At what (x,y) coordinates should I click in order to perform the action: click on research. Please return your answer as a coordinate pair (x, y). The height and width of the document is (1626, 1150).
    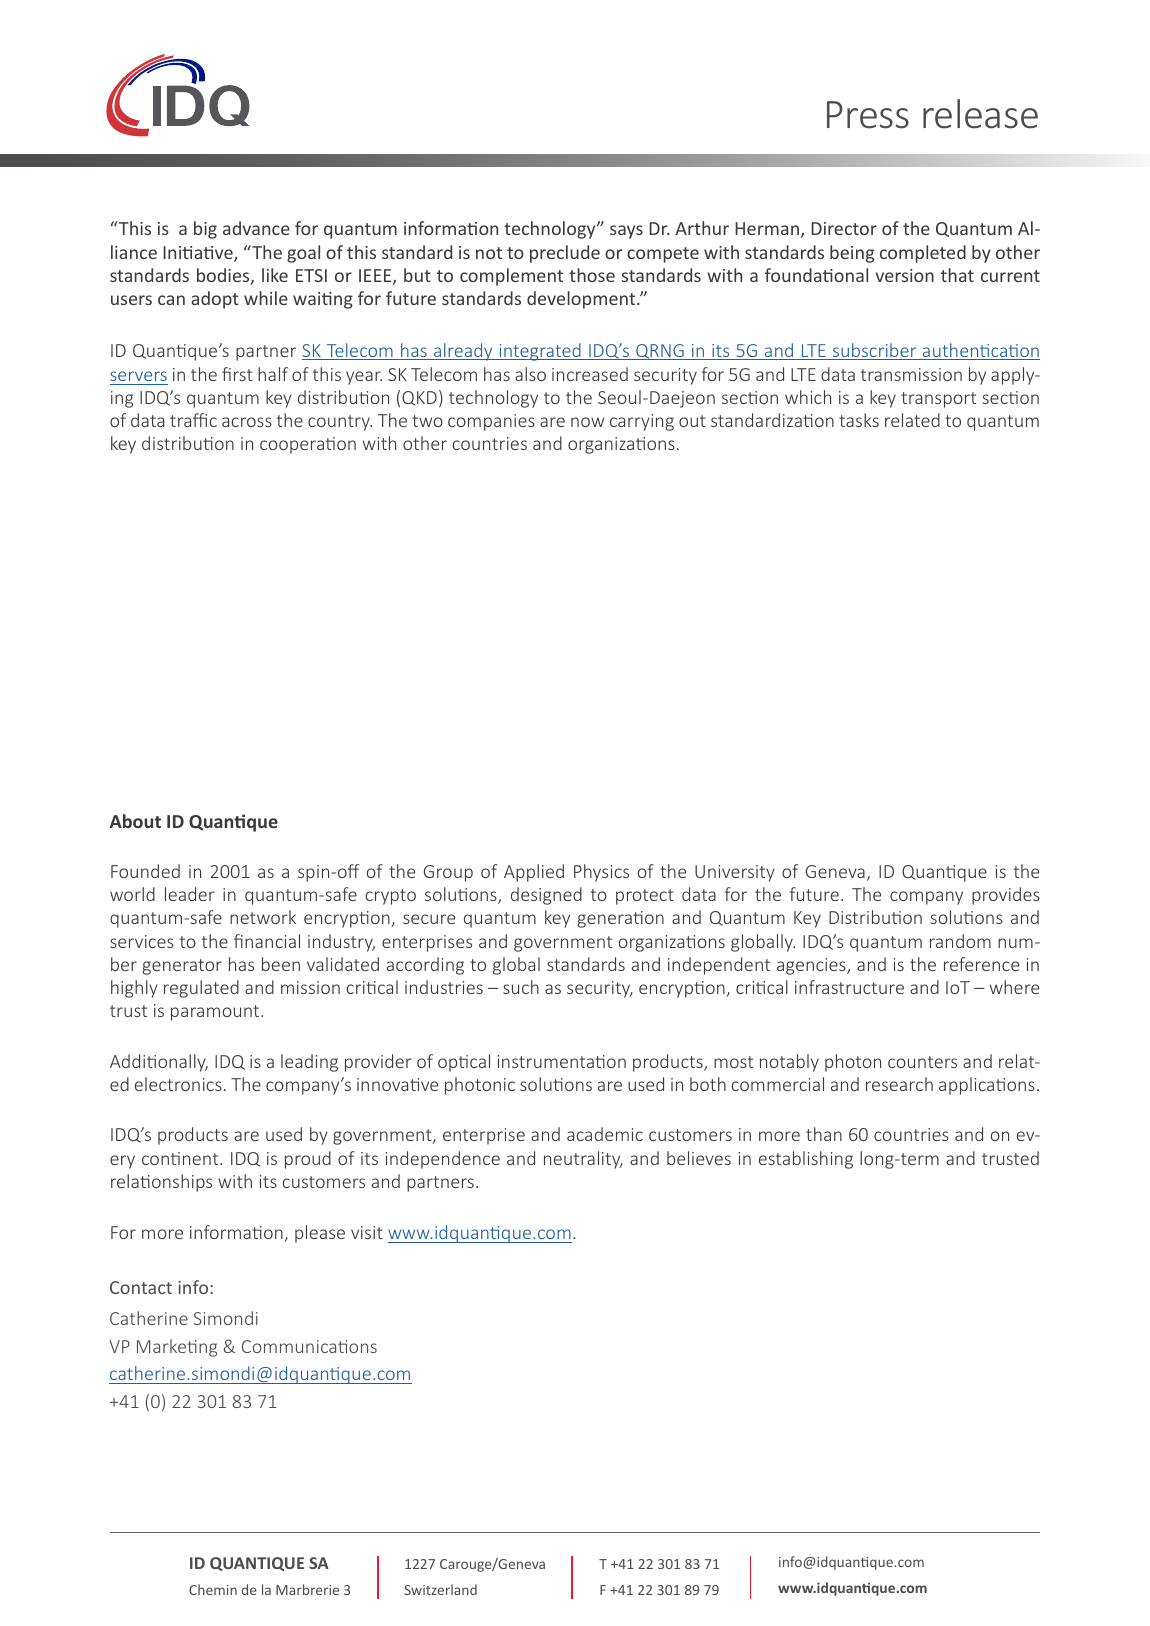
    Looking at the image, I should click on (899, 1084).
